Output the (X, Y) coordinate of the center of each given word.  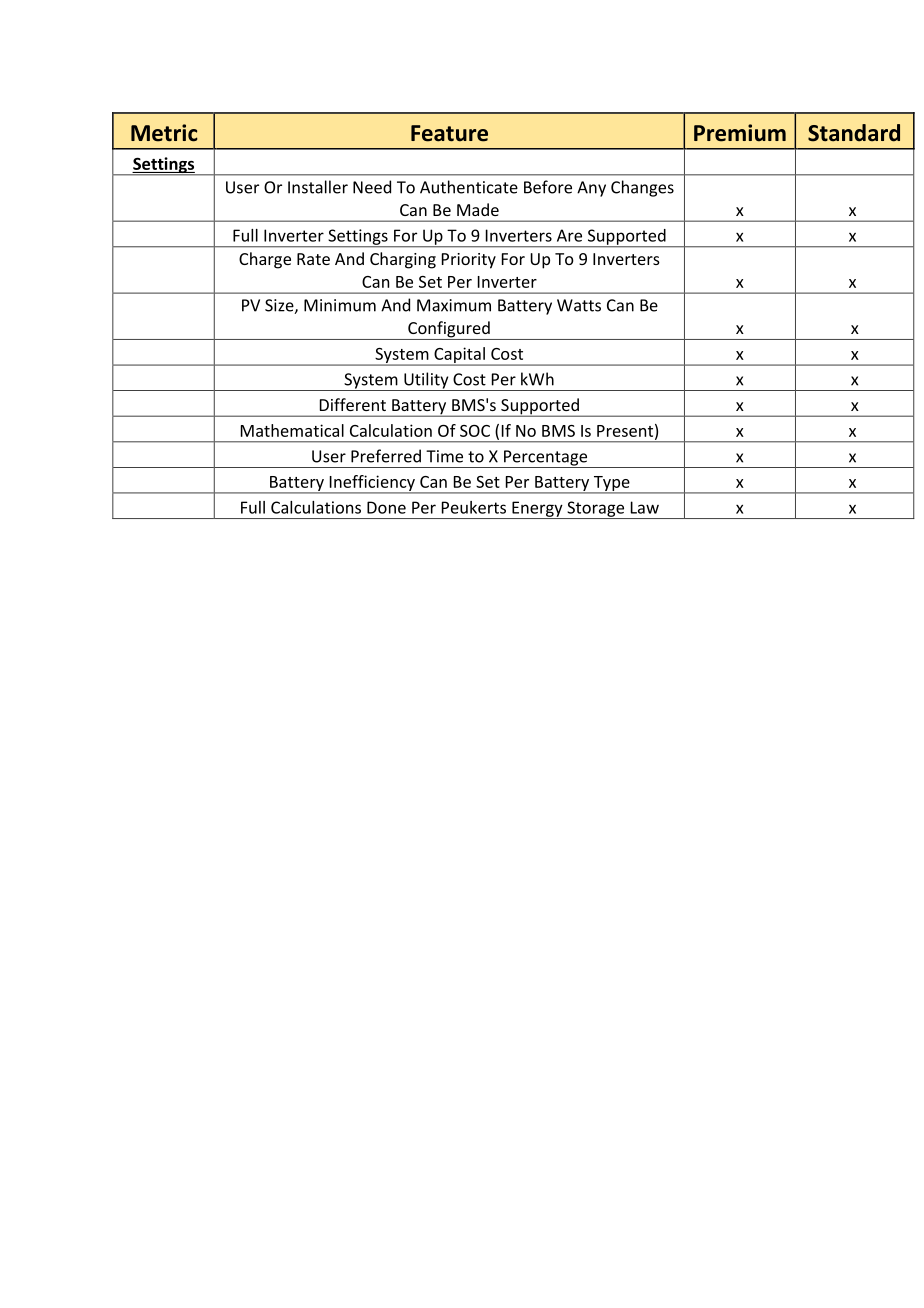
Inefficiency (372, 484)
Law (645, 507)
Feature (449, 133)
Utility (426, 381)
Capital (459, 356)
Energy (537, 510)
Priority (469, 261)
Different (353, 404)
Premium (740, 133)
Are (569, 235)
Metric (164, 133)
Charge (265, 260)
